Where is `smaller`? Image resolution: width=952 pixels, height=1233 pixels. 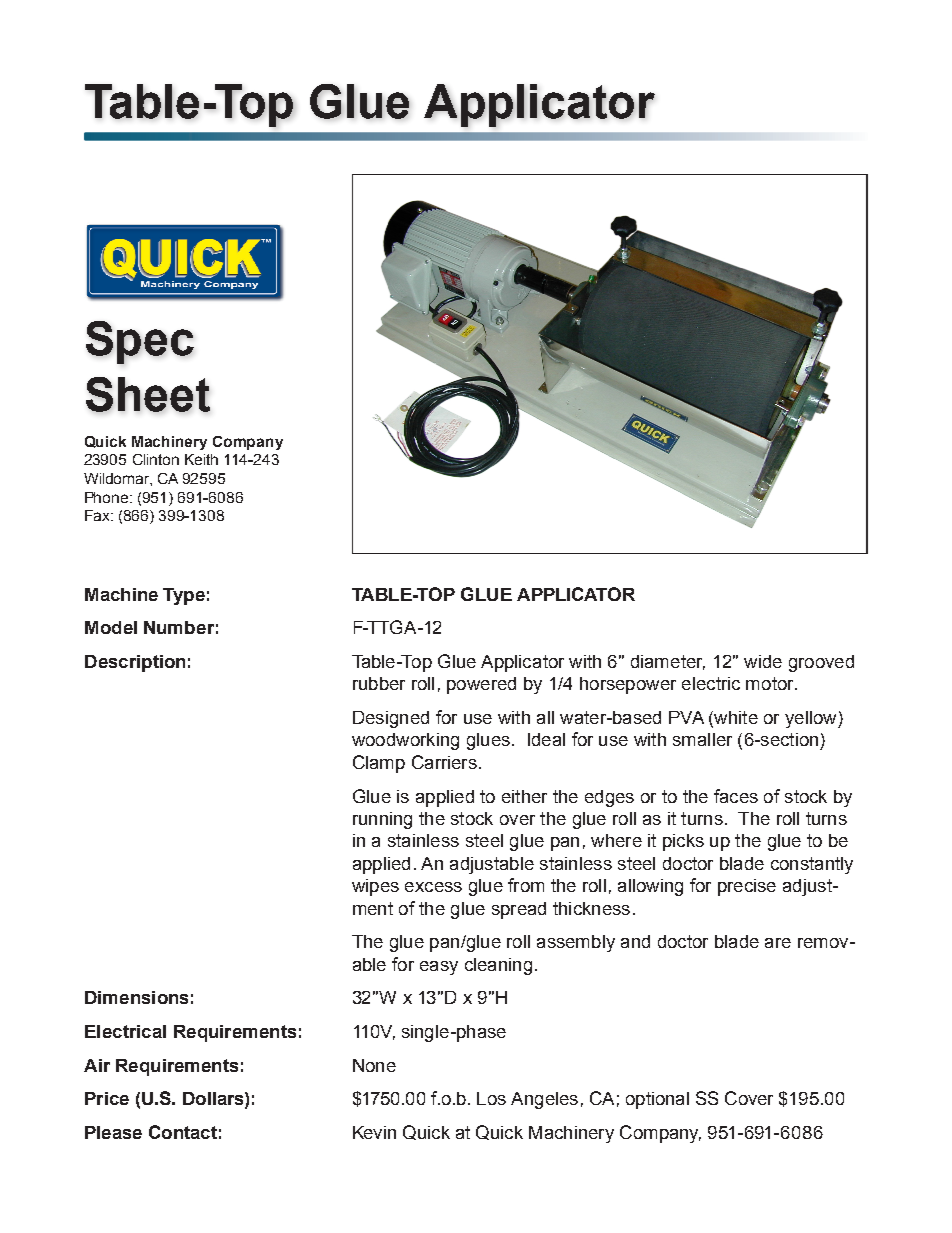 smaller is located at coordinates (702, 739).
